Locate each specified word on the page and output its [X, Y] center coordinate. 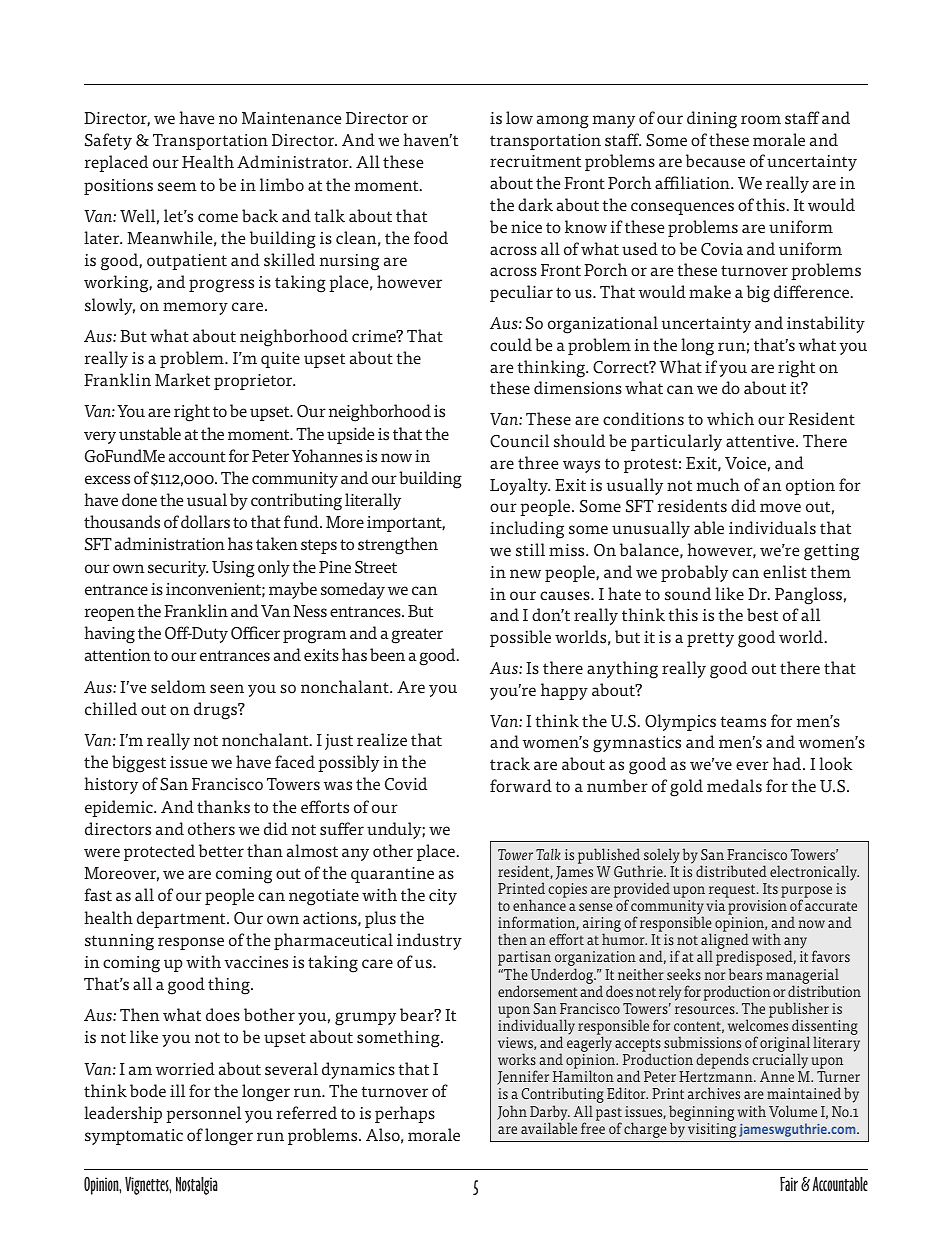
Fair [789, 1184]
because [715, 161]
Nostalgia [197, 1186]
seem [177, 187]
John [512, 1112]
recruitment [535, 161]
